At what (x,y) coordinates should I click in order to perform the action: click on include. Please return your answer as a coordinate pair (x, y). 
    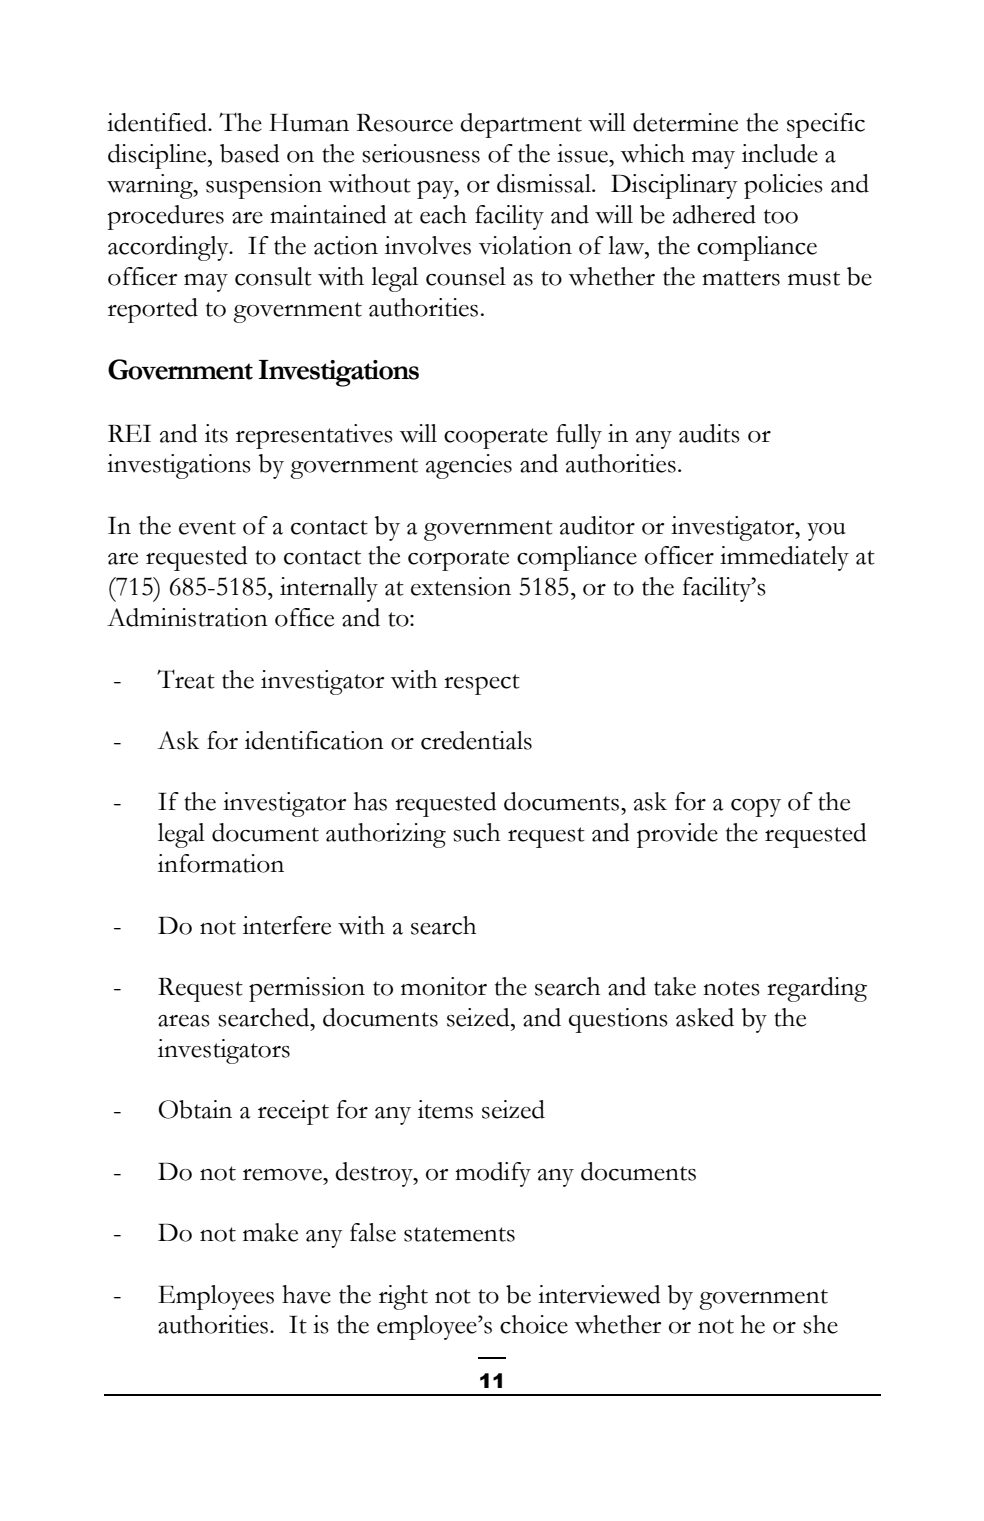
    Looking at the image, I should click on (780, 153).
